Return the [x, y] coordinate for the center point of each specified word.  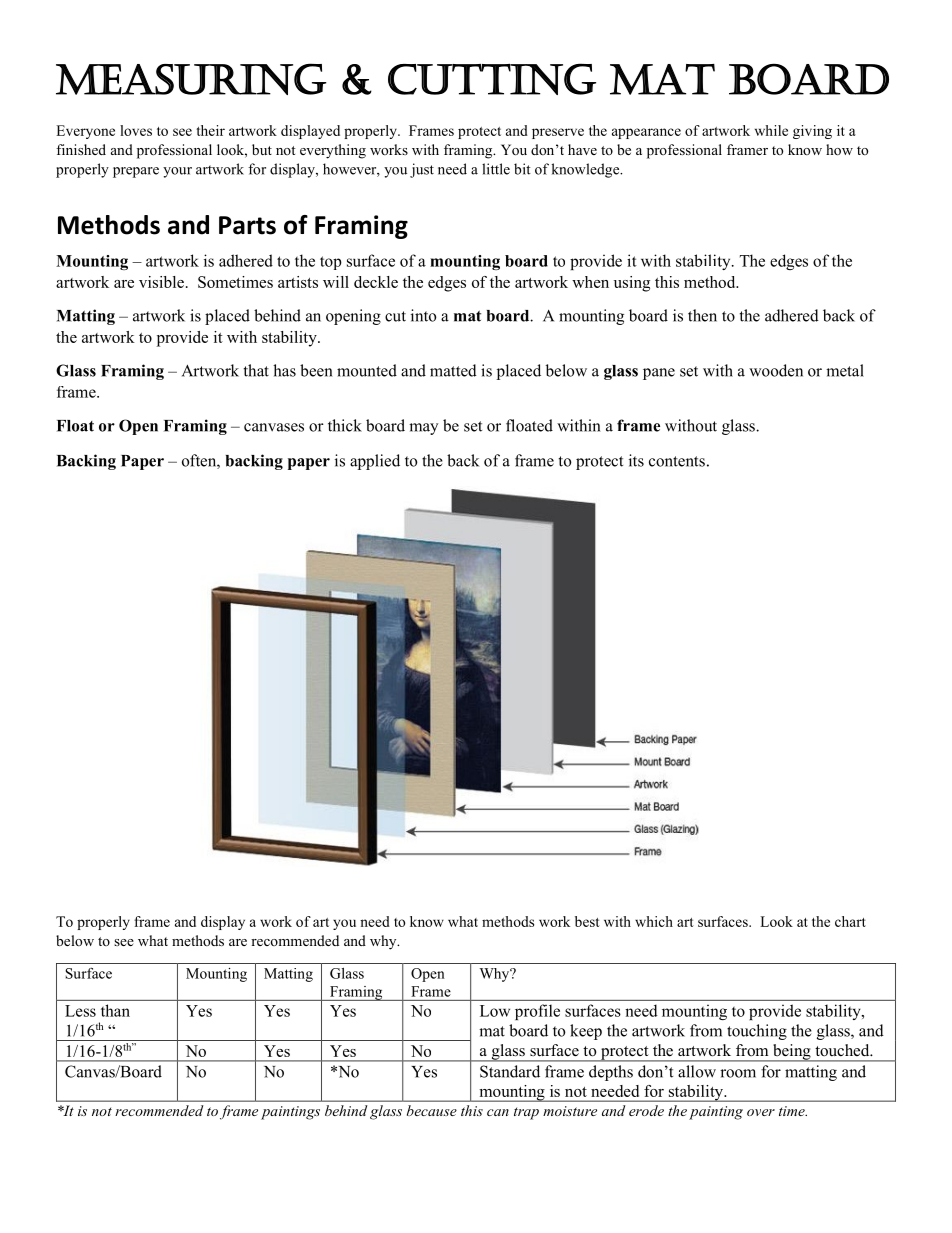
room [738, 1073]
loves [136, 130]
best [587, 921]
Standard [510, 1071]
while [771, 130]
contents [677, 461]
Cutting [492, 79]
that [256, 370]
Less [80, 1011]
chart [850, 921]
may [423, 429]
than [115, 1010]
